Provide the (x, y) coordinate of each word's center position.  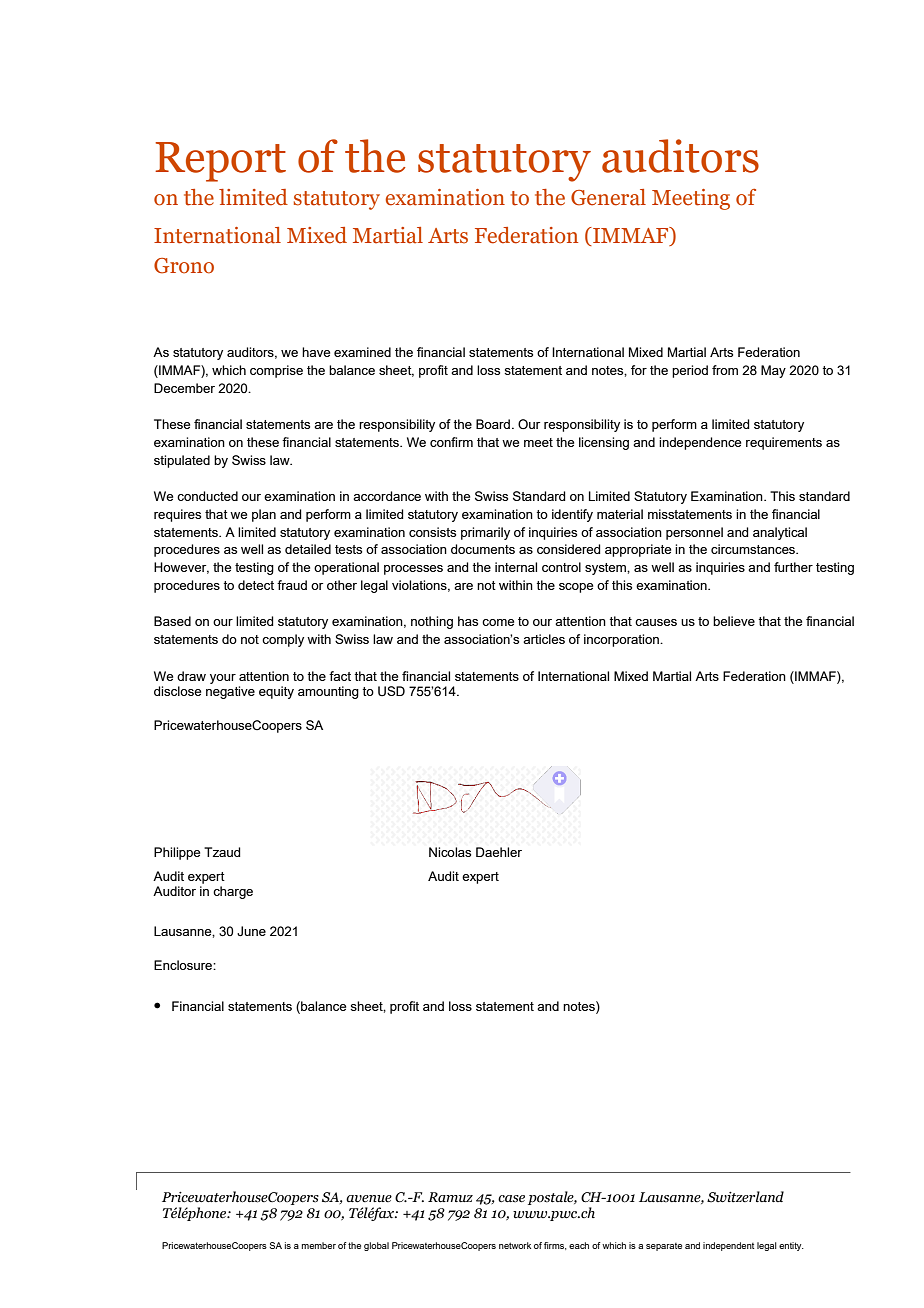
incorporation (622, 640)
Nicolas (450, 852)
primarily (485, 533)
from (725, 370)
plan (264, 515)
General (608, 197)
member (319, 1245)
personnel (694, 533)
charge (233, 892)
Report (220, 162)
